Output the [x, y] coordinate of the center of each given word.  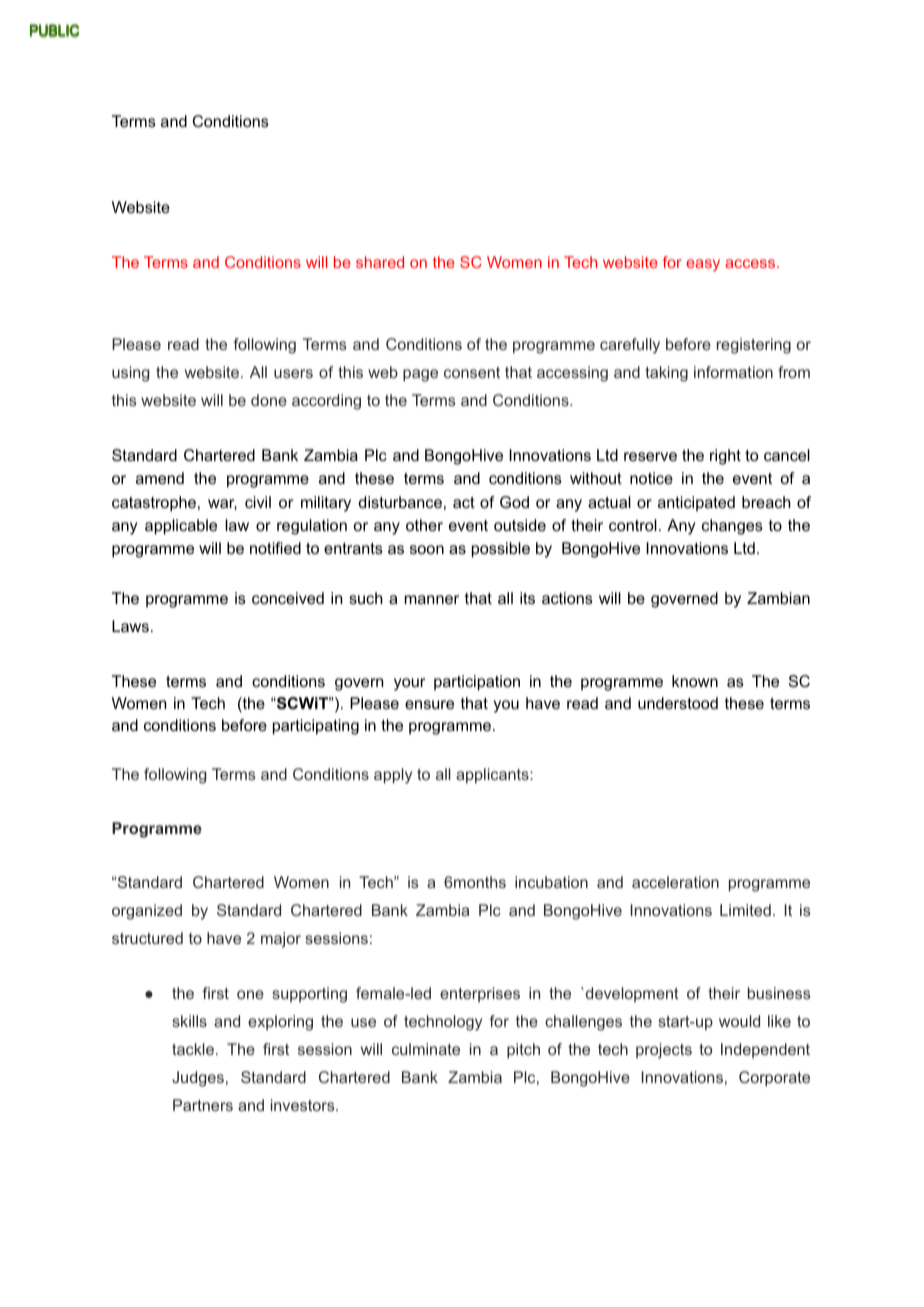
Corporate [774, 1079]
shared [380, 262]
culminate [426, 1049]
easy [703, 265]
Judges [198, 1079]
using [130, 374]
